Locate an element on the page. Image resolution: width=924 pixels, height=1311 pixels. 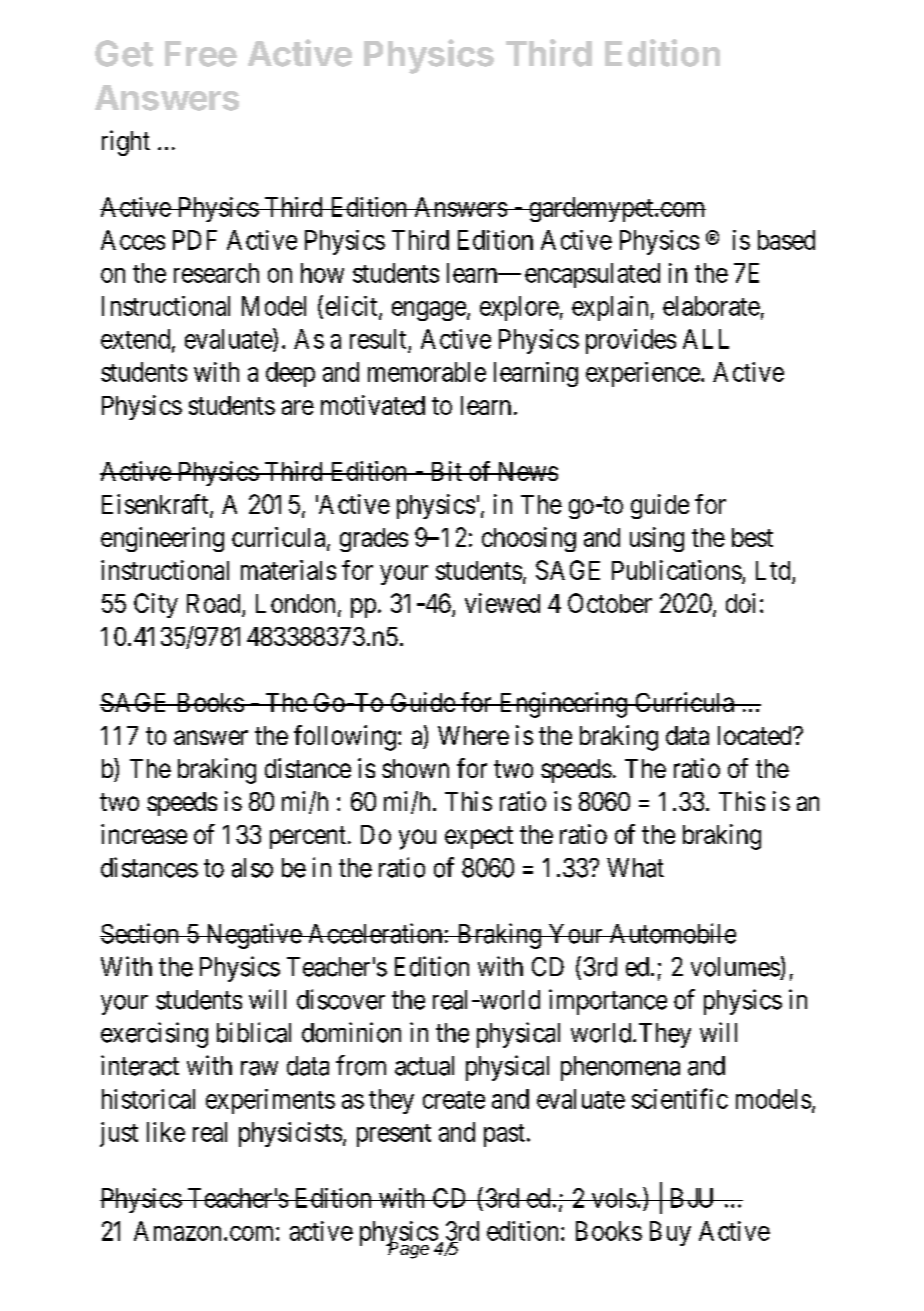
Page is located at coordinates (409, 1249).
